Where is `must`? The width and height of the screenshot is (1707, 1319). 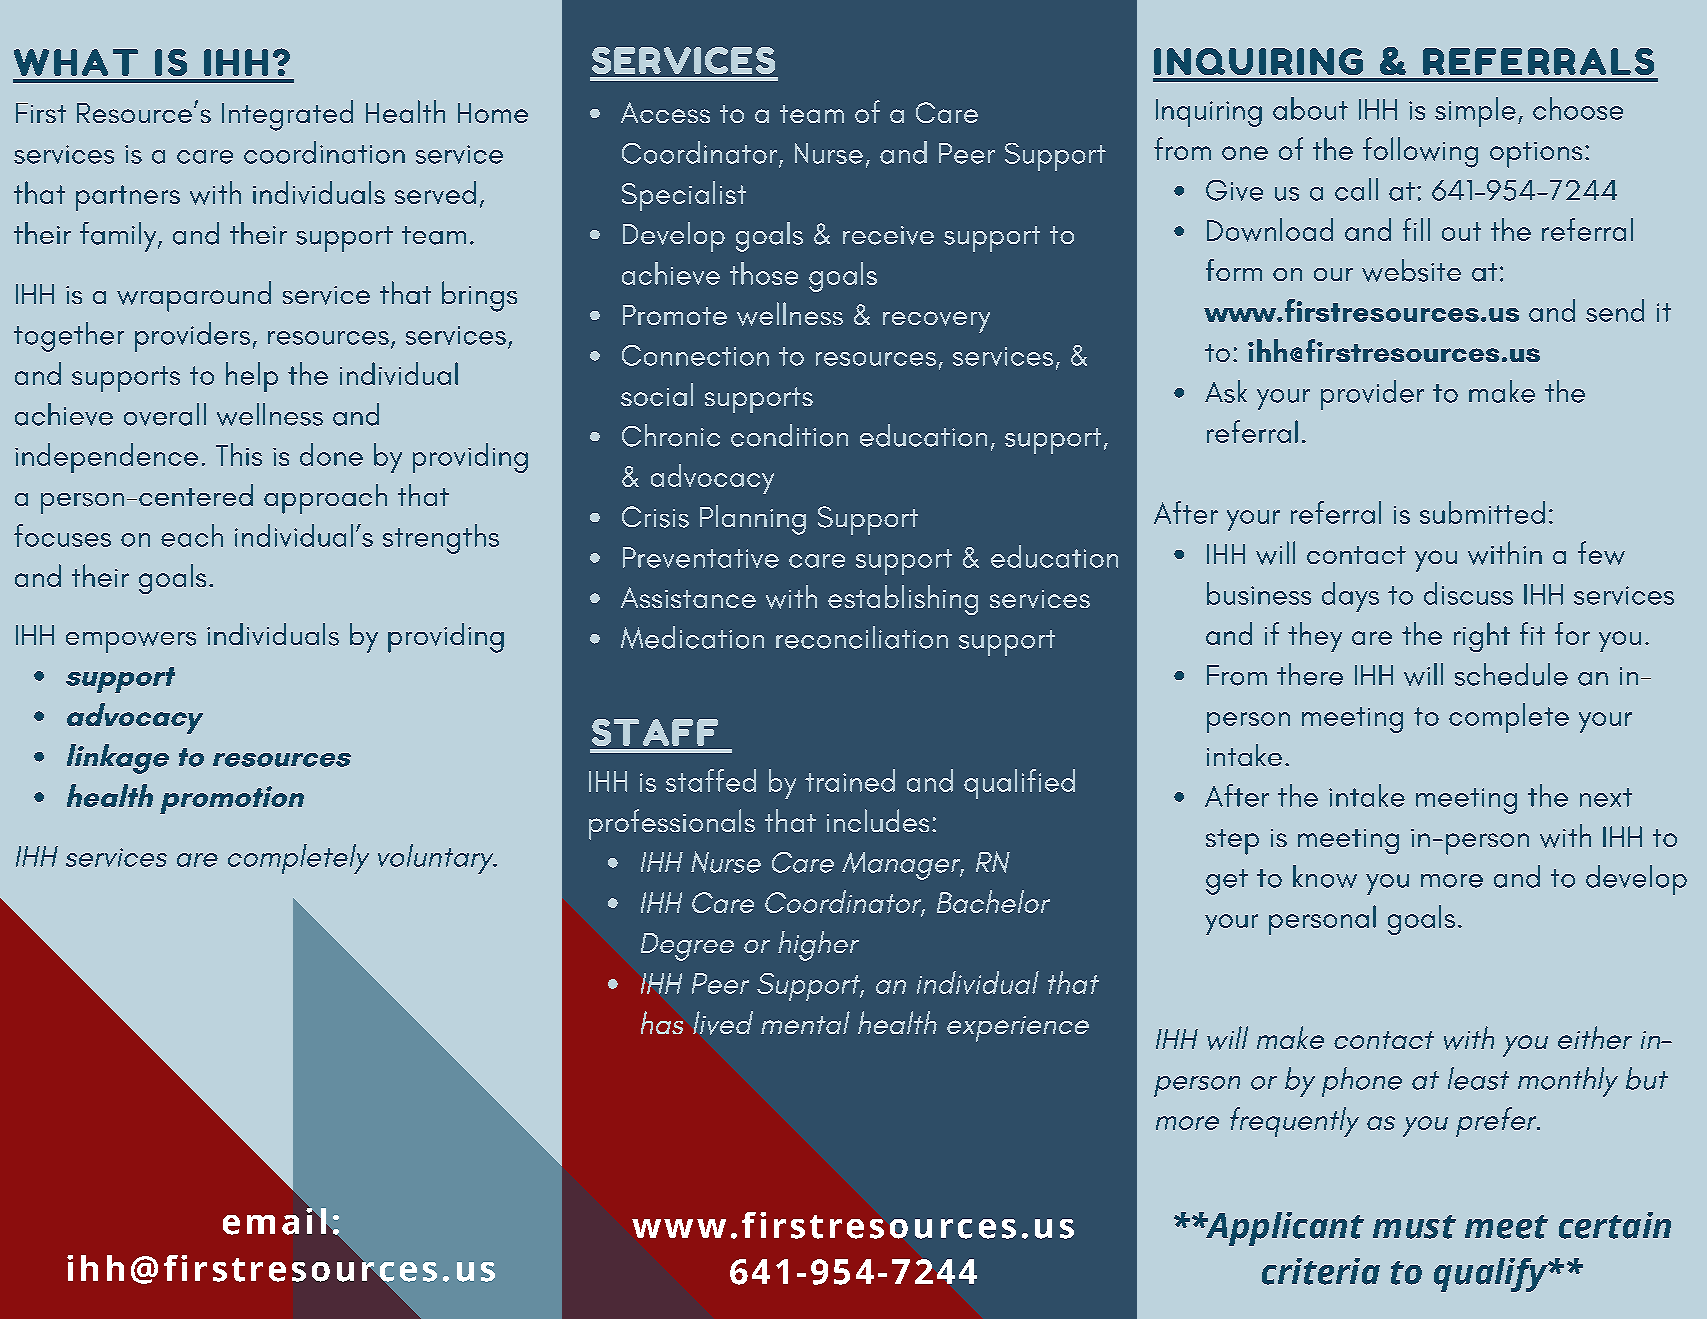 must is located at coordinates (1414, 1227).
